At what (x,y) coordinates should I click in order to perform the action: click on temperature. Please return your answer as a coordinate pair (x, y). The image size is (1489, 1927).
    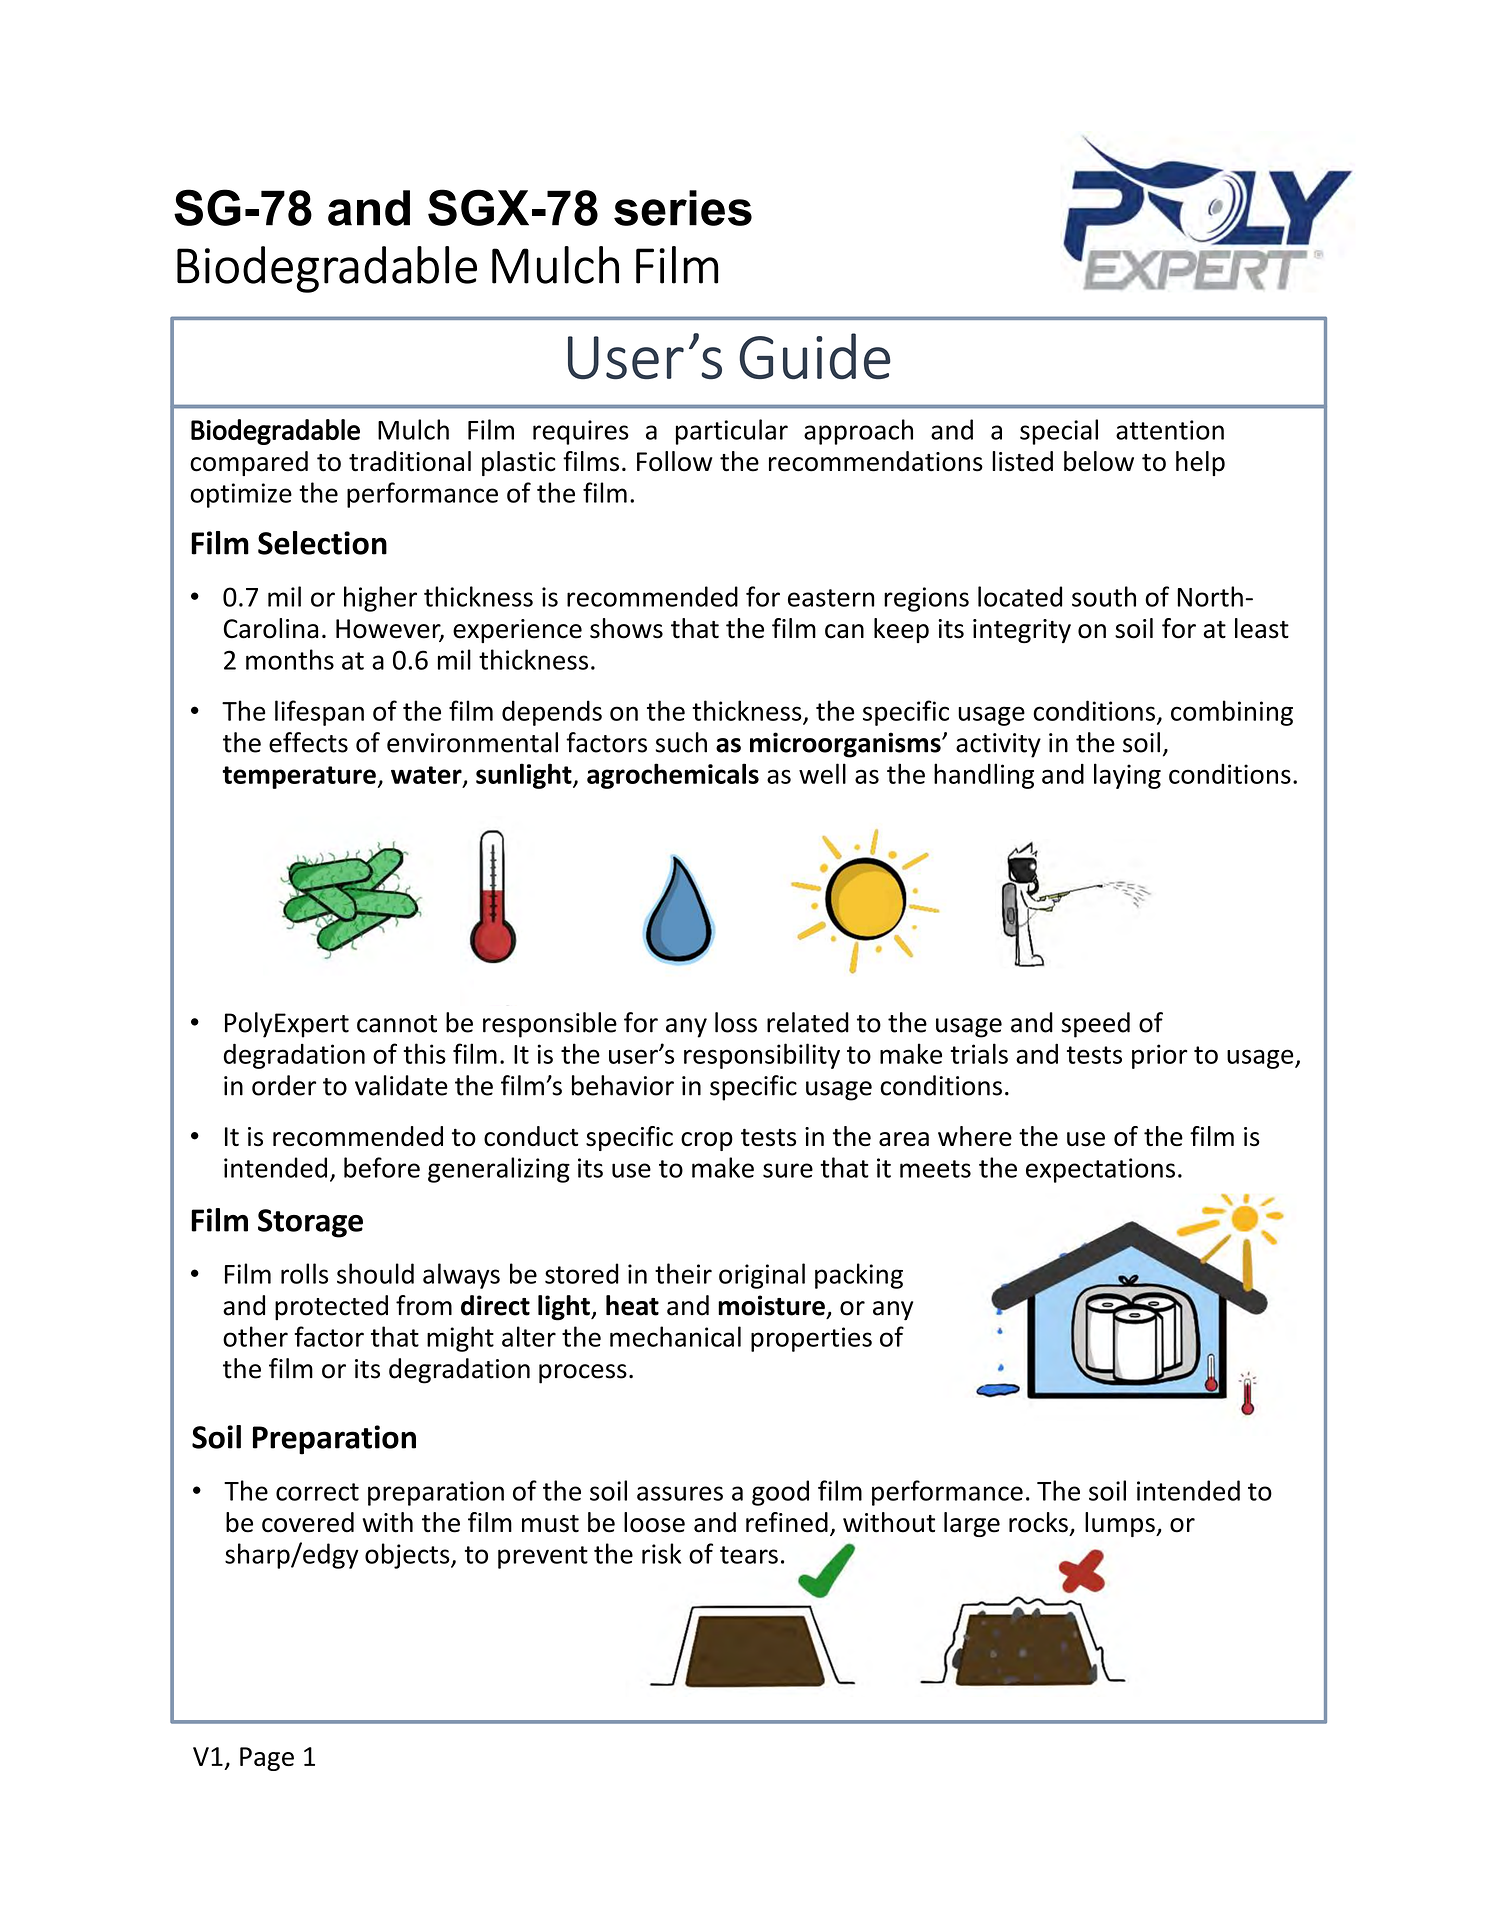
    Looking at the image, I should click on (299, 777).
